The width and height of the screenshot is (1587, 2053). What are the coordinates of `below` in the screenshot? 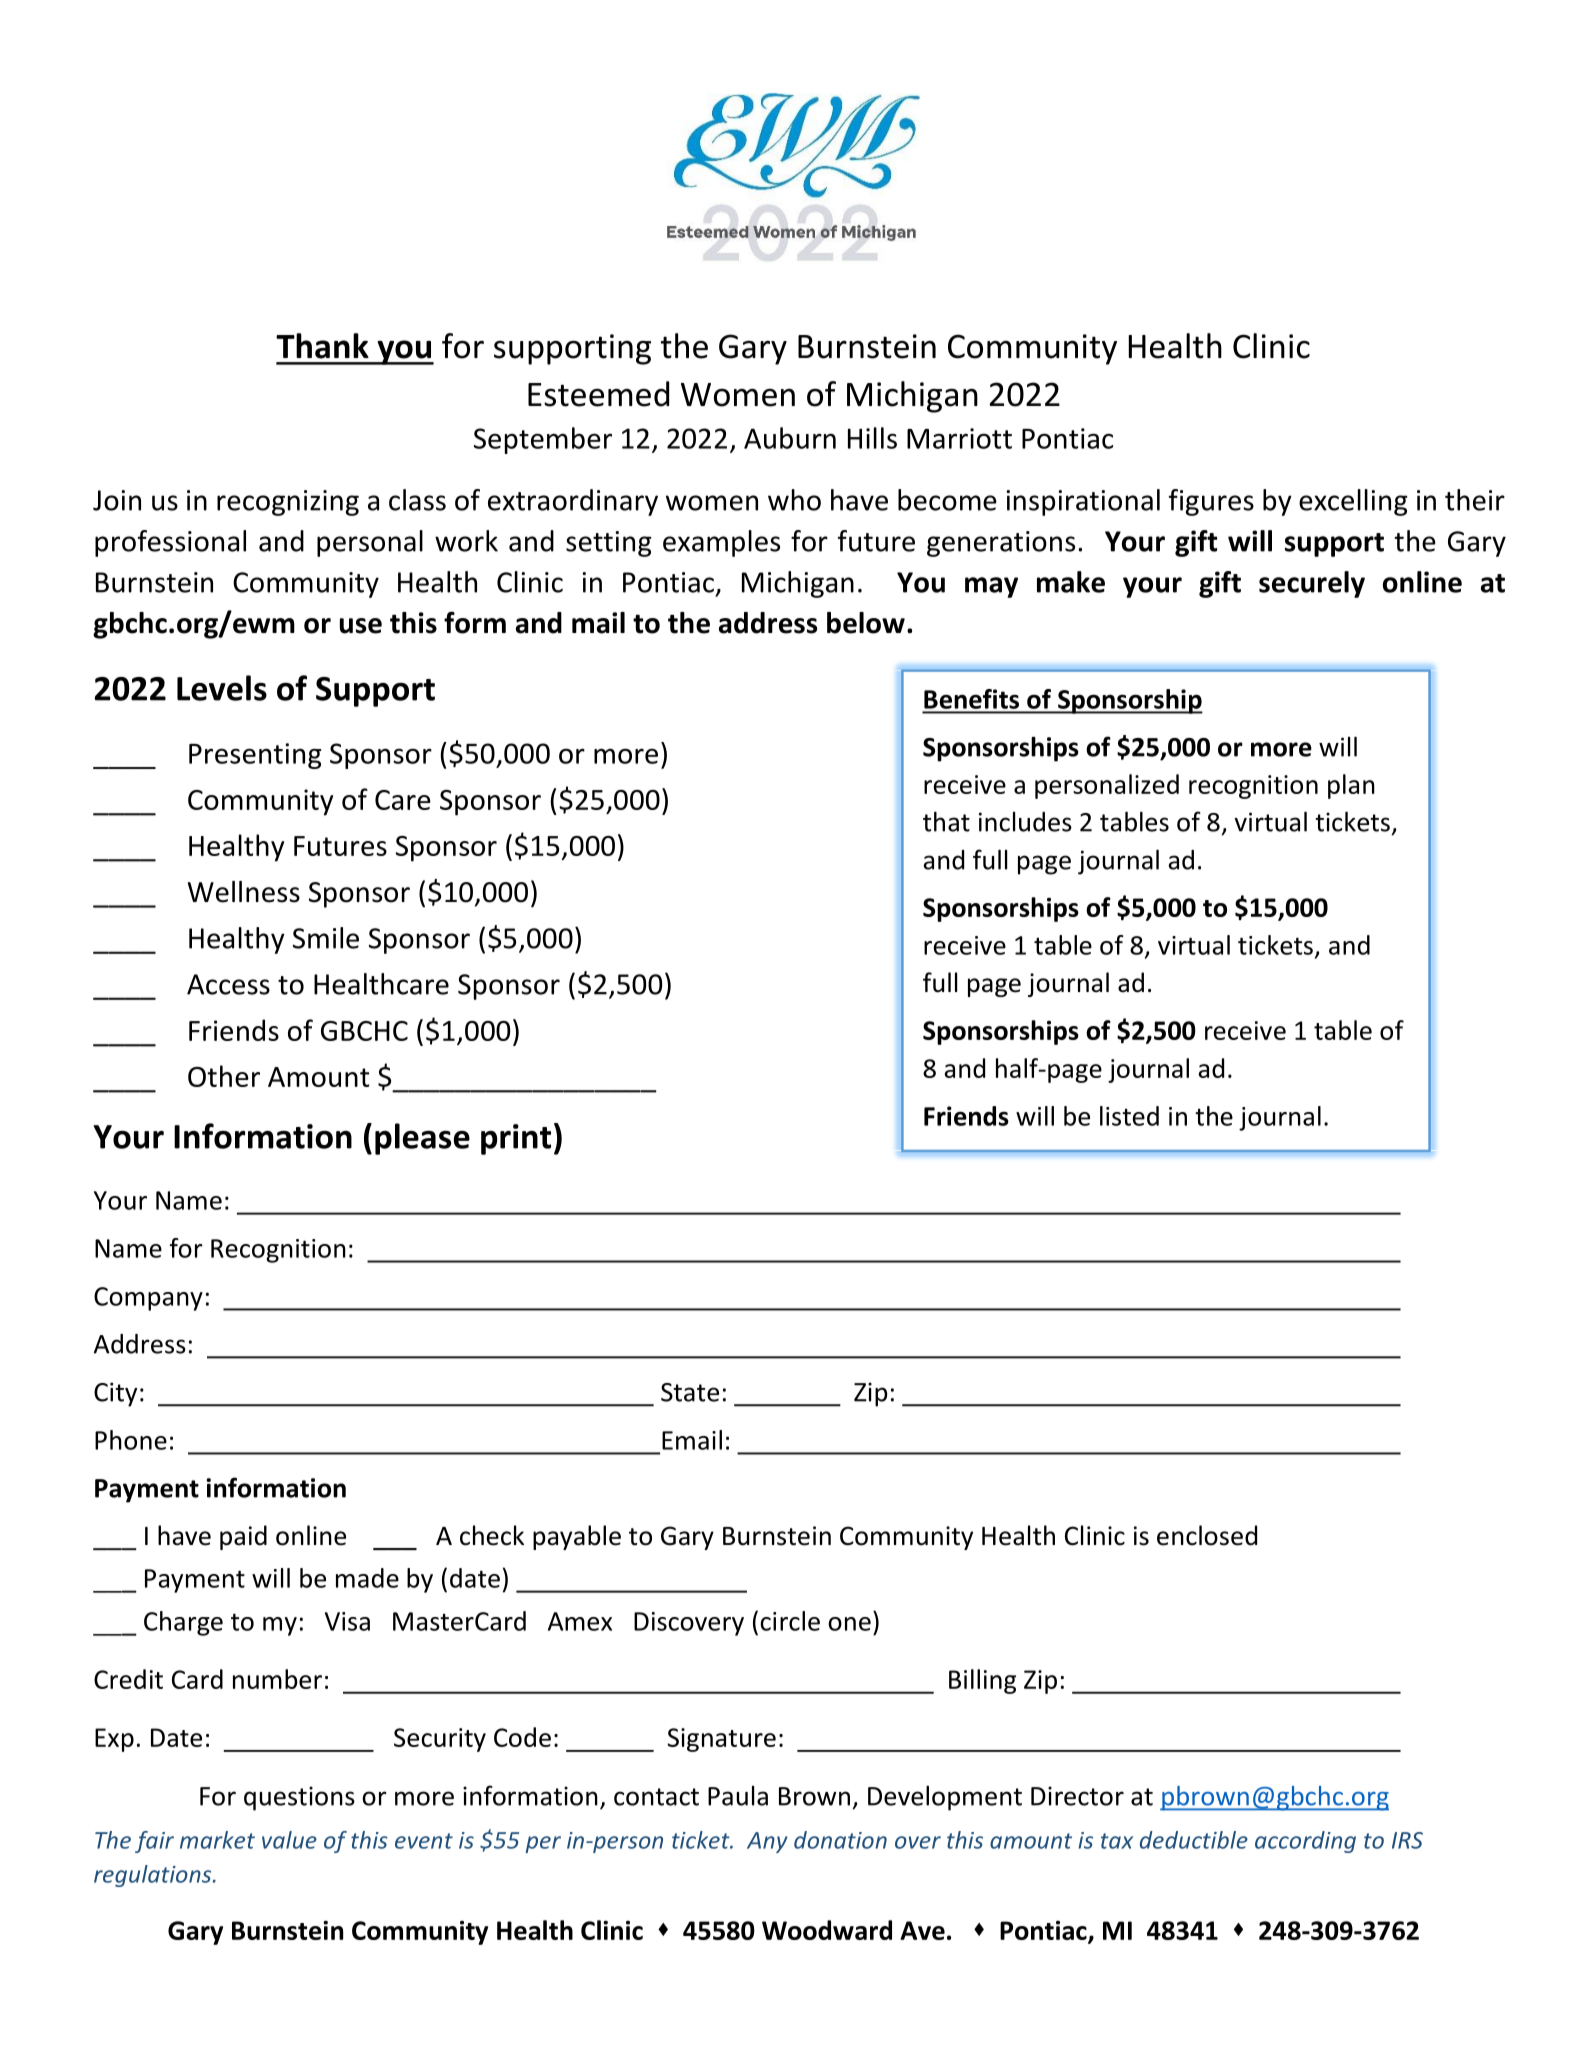 It's located at (866, 623).
